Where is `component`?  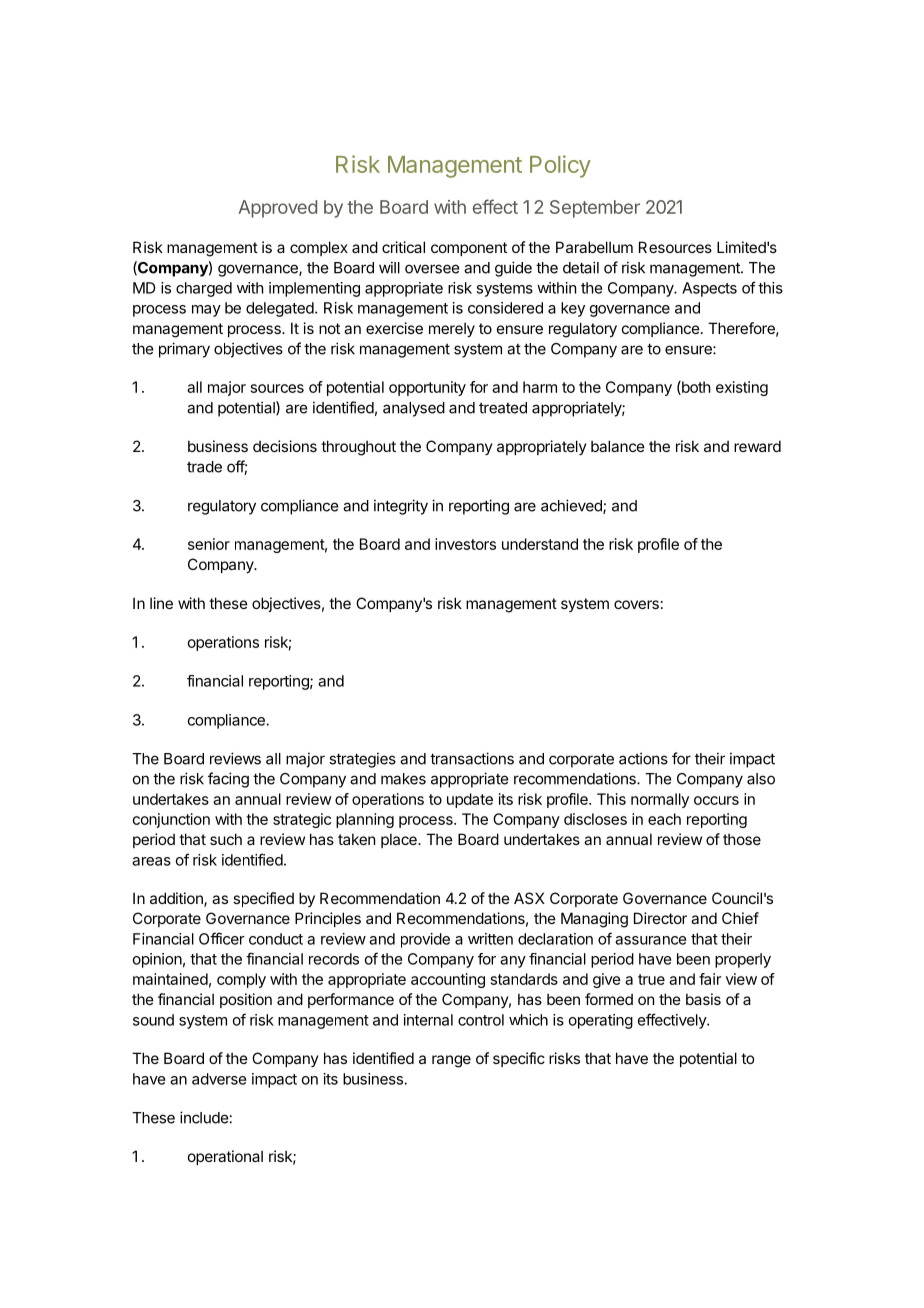 component is located at coordinates (469, 249).
